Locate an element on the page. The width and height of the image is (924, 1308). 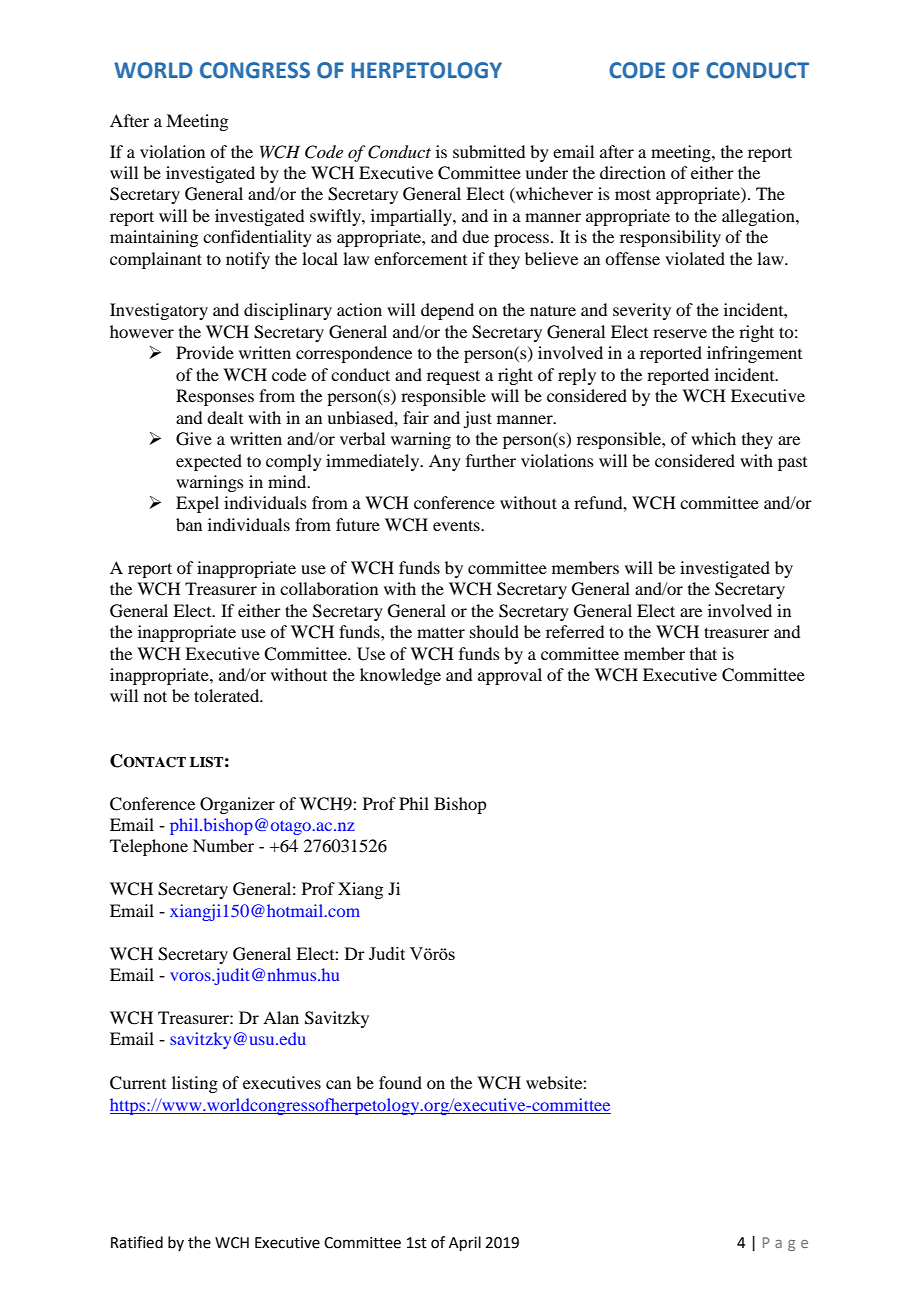
that is located at coordinates (703, 653).
